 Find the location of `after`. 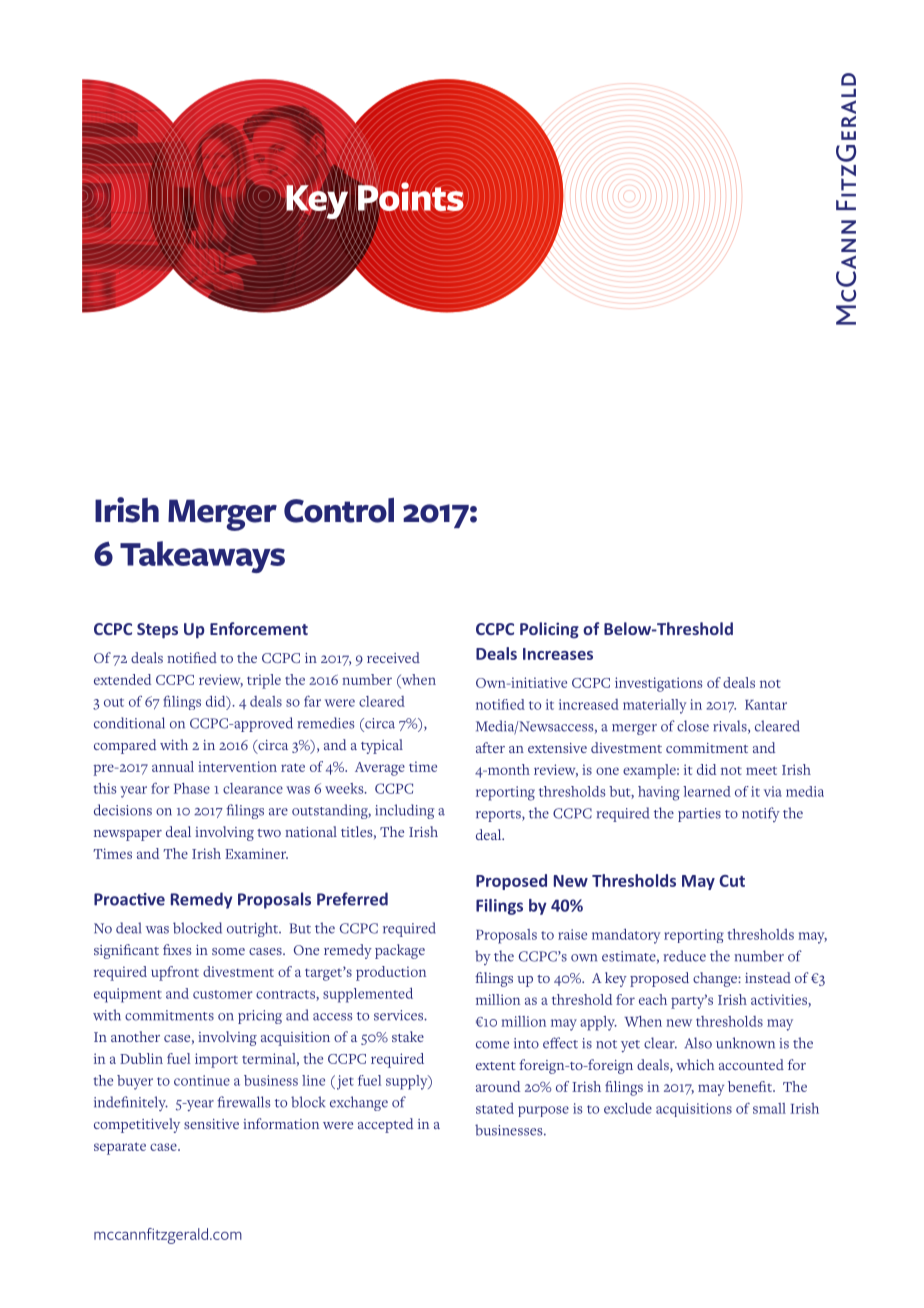

after is located at coordinates (490, 747).
